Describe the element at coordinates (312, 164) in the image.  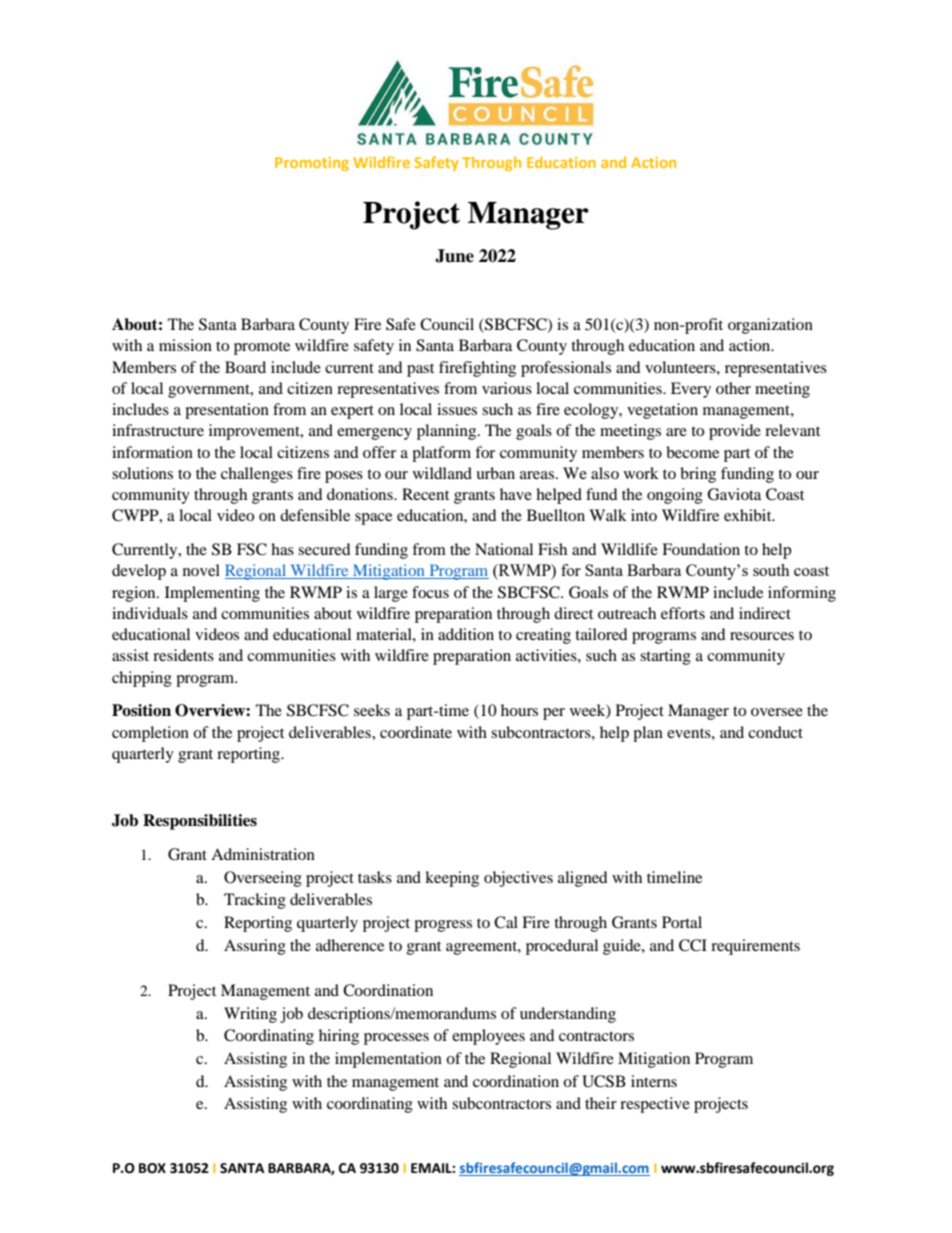
I see `Promoting` at that location.
